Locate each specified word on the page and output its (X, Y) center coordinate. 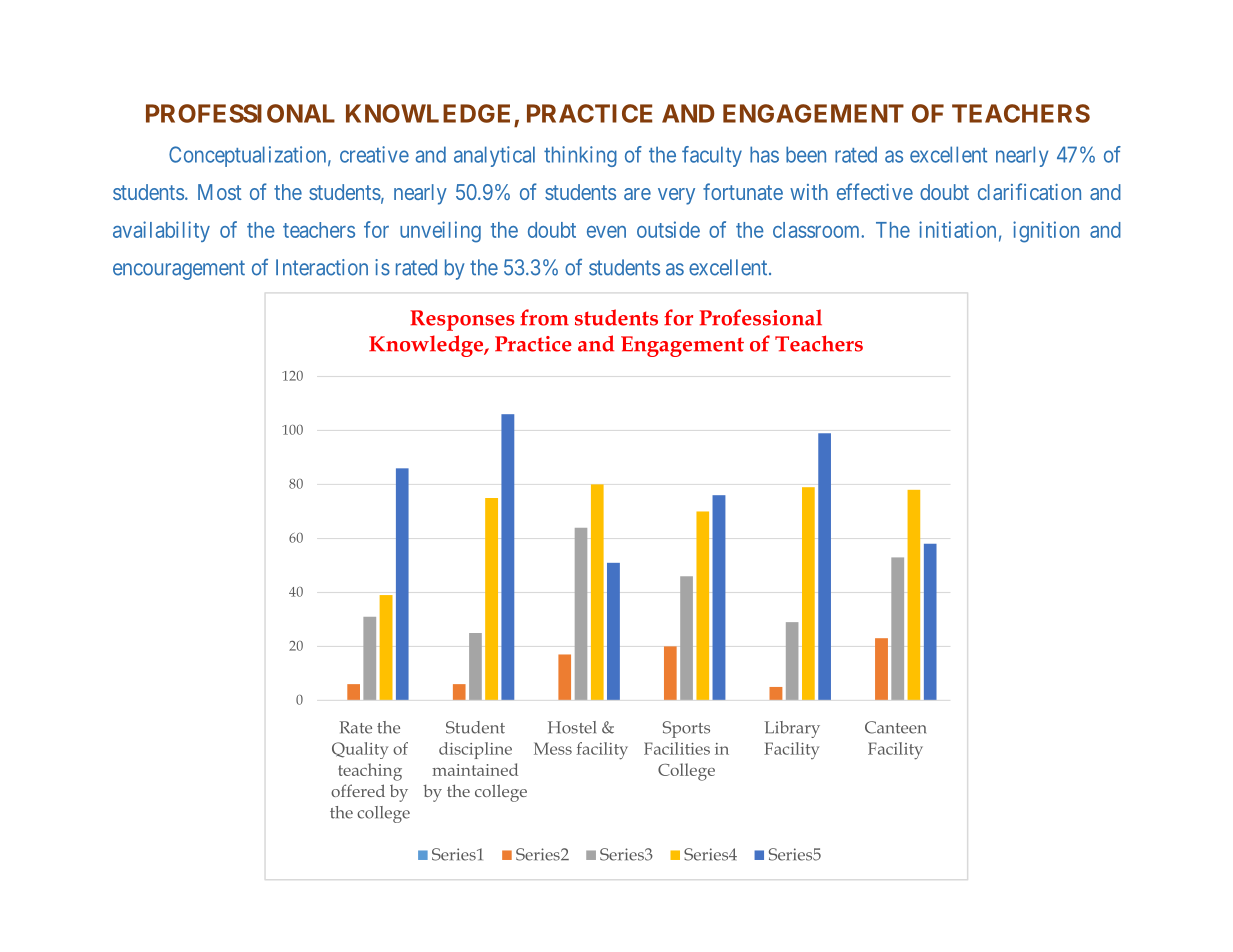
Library (792, 729)
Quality (360, 750)
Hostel (572, 727)
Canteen (895, 727)
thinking (580, 156)
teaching (370, 772)
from (544, 317)
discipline (475, 750)
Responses (462, 320)
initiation (957, 229)
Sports (686, 729)
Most (220, 192)
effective (875, 191)
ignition (1046, 232)
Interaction (322, 267)
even (606, 232)
